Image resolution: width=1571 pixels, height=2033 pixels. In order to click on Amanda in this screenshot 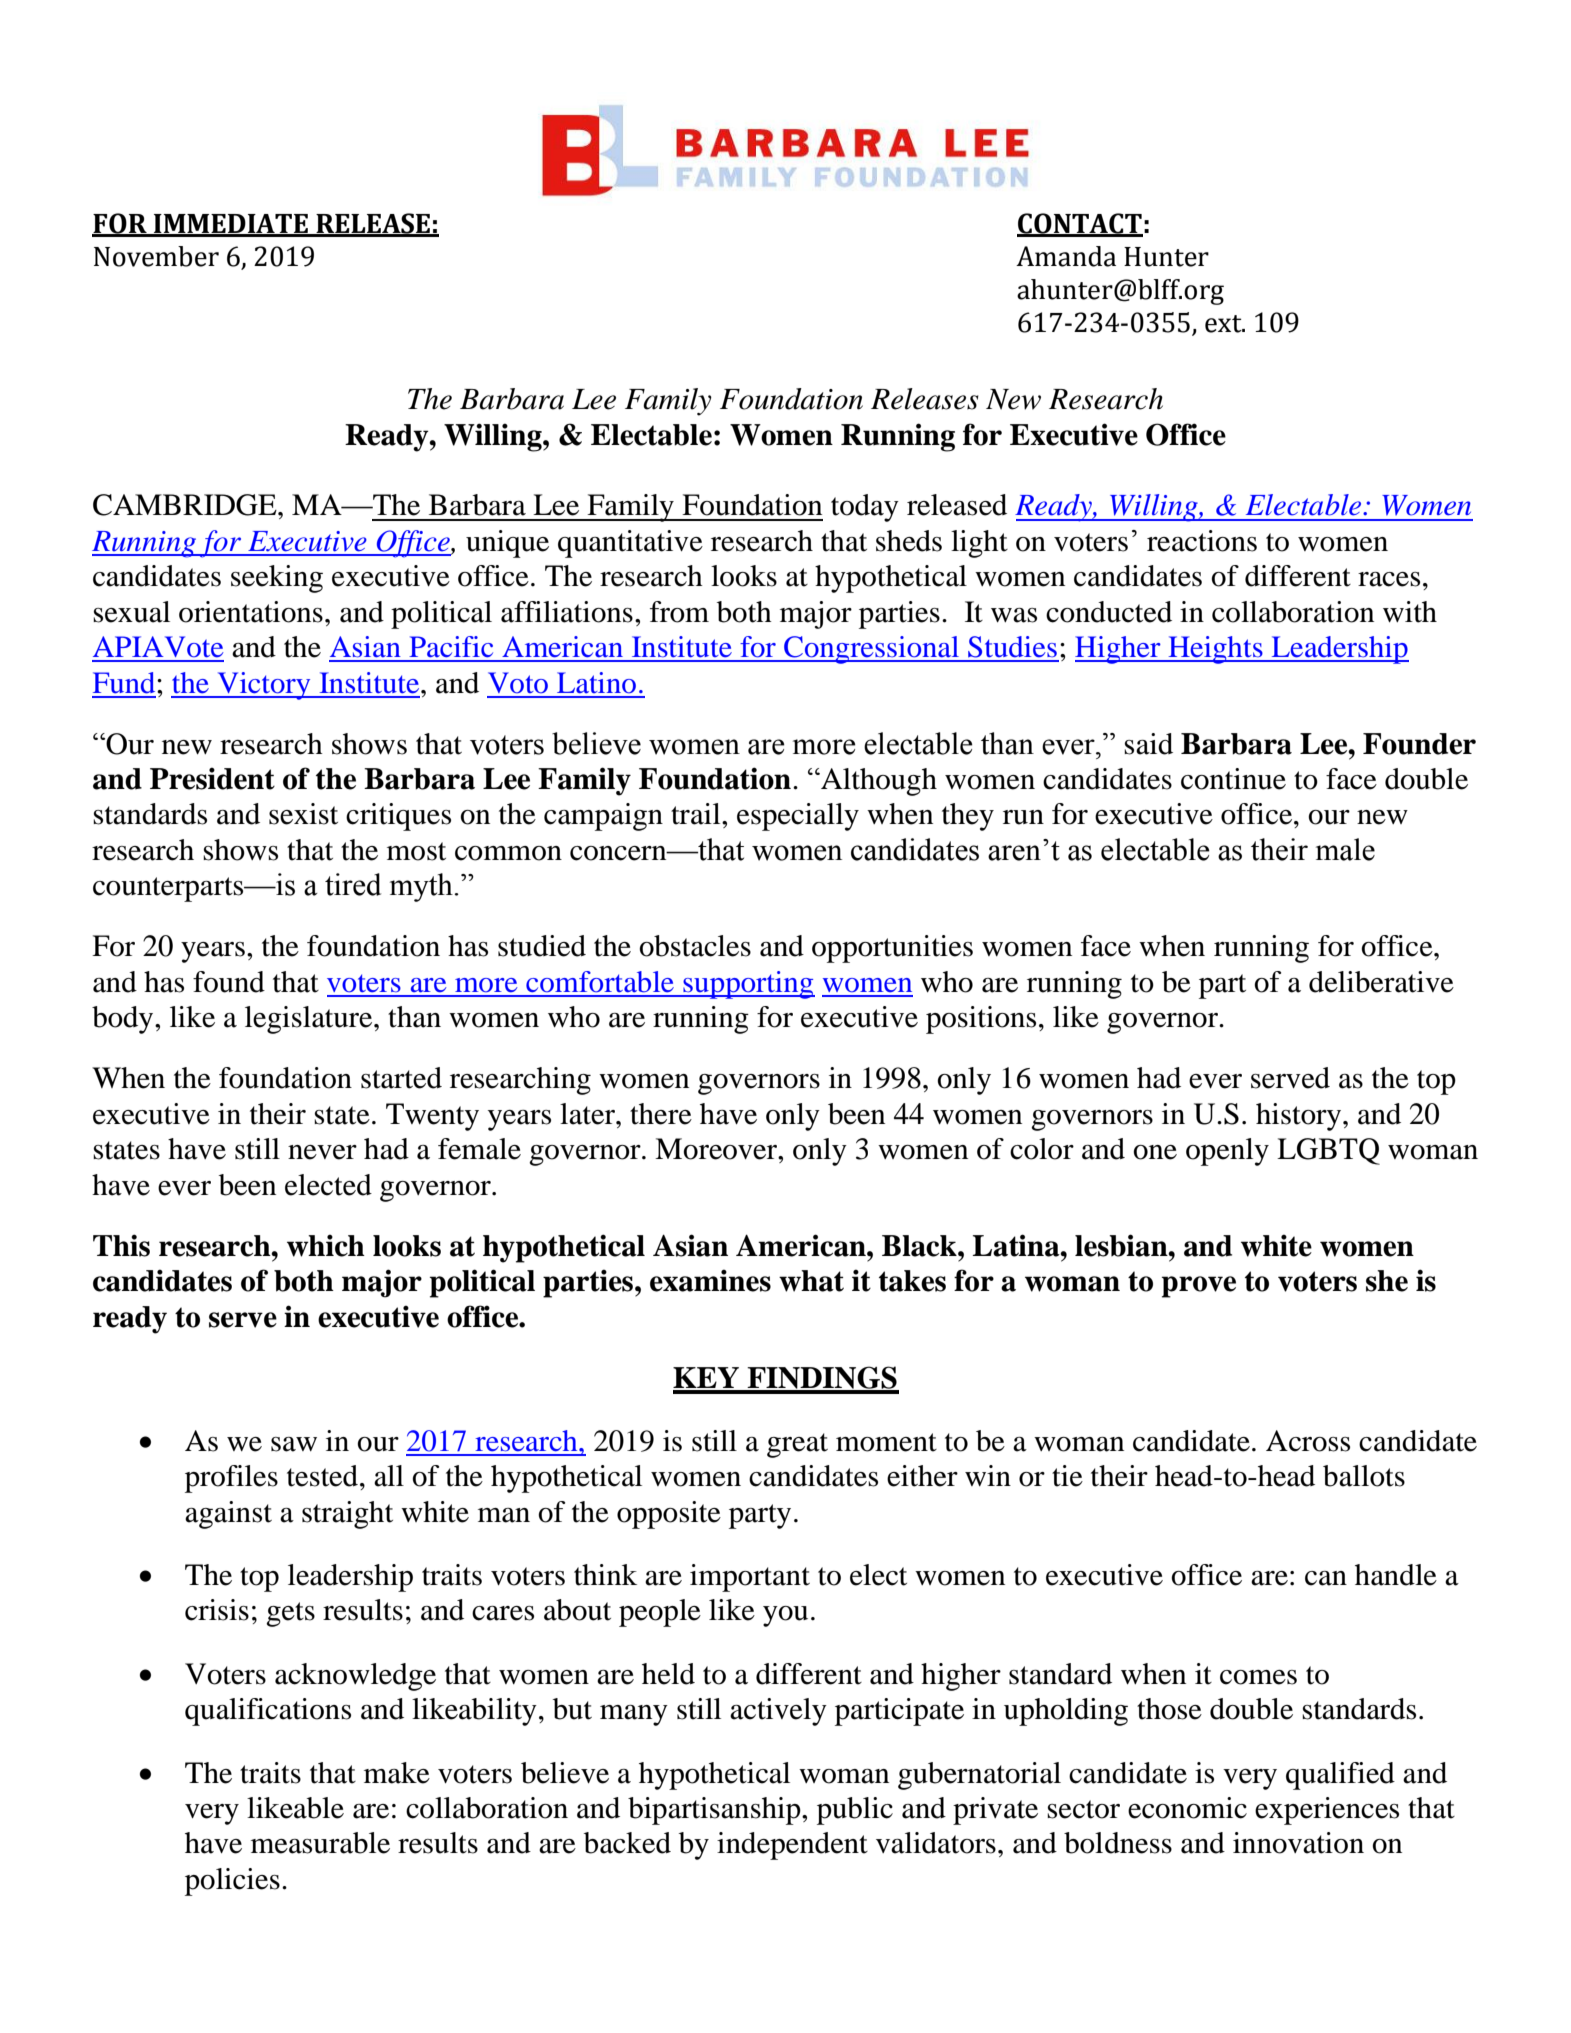, I will do `click(1066, 256)`.
